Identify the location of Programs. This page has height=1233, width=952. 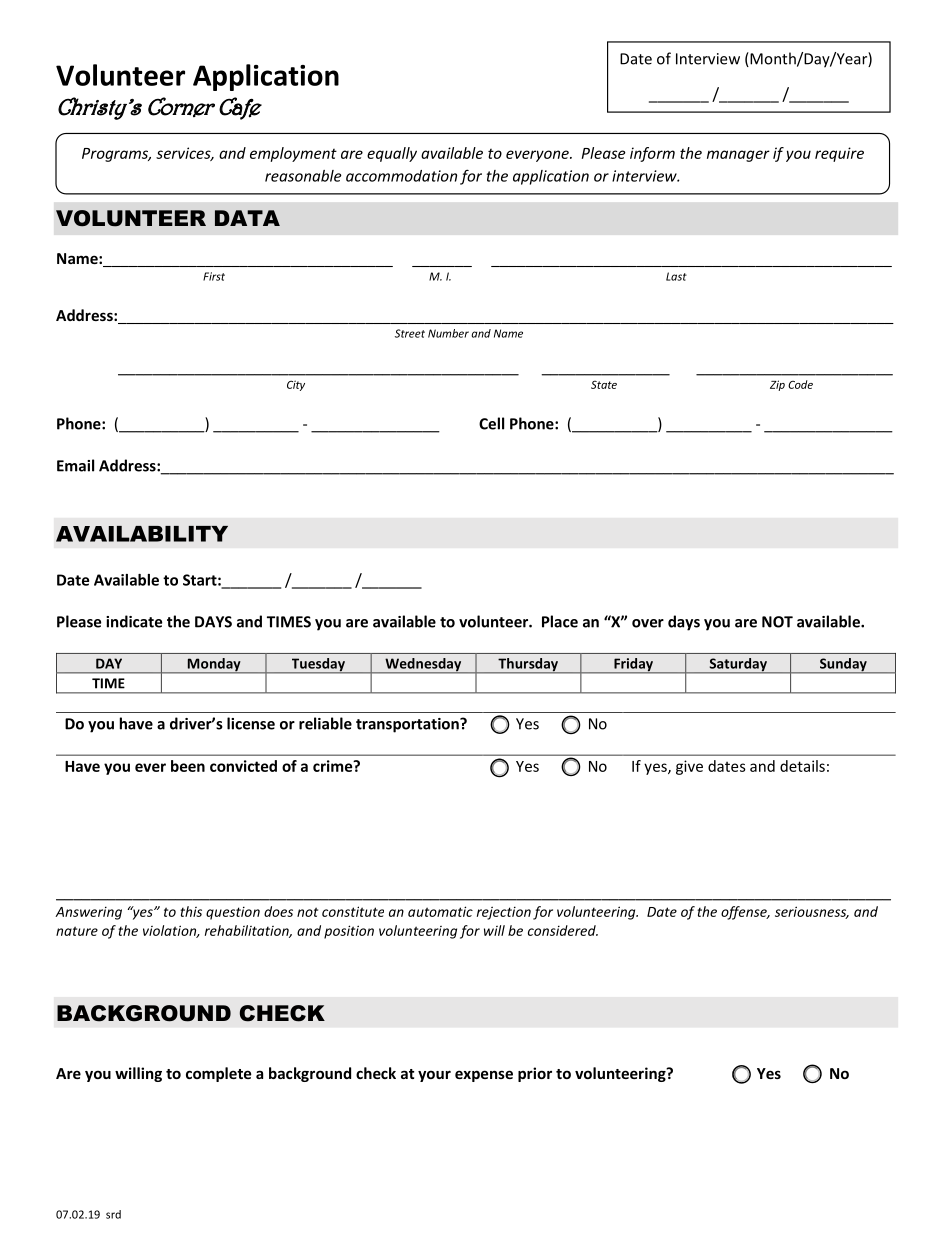
(116, 155).
